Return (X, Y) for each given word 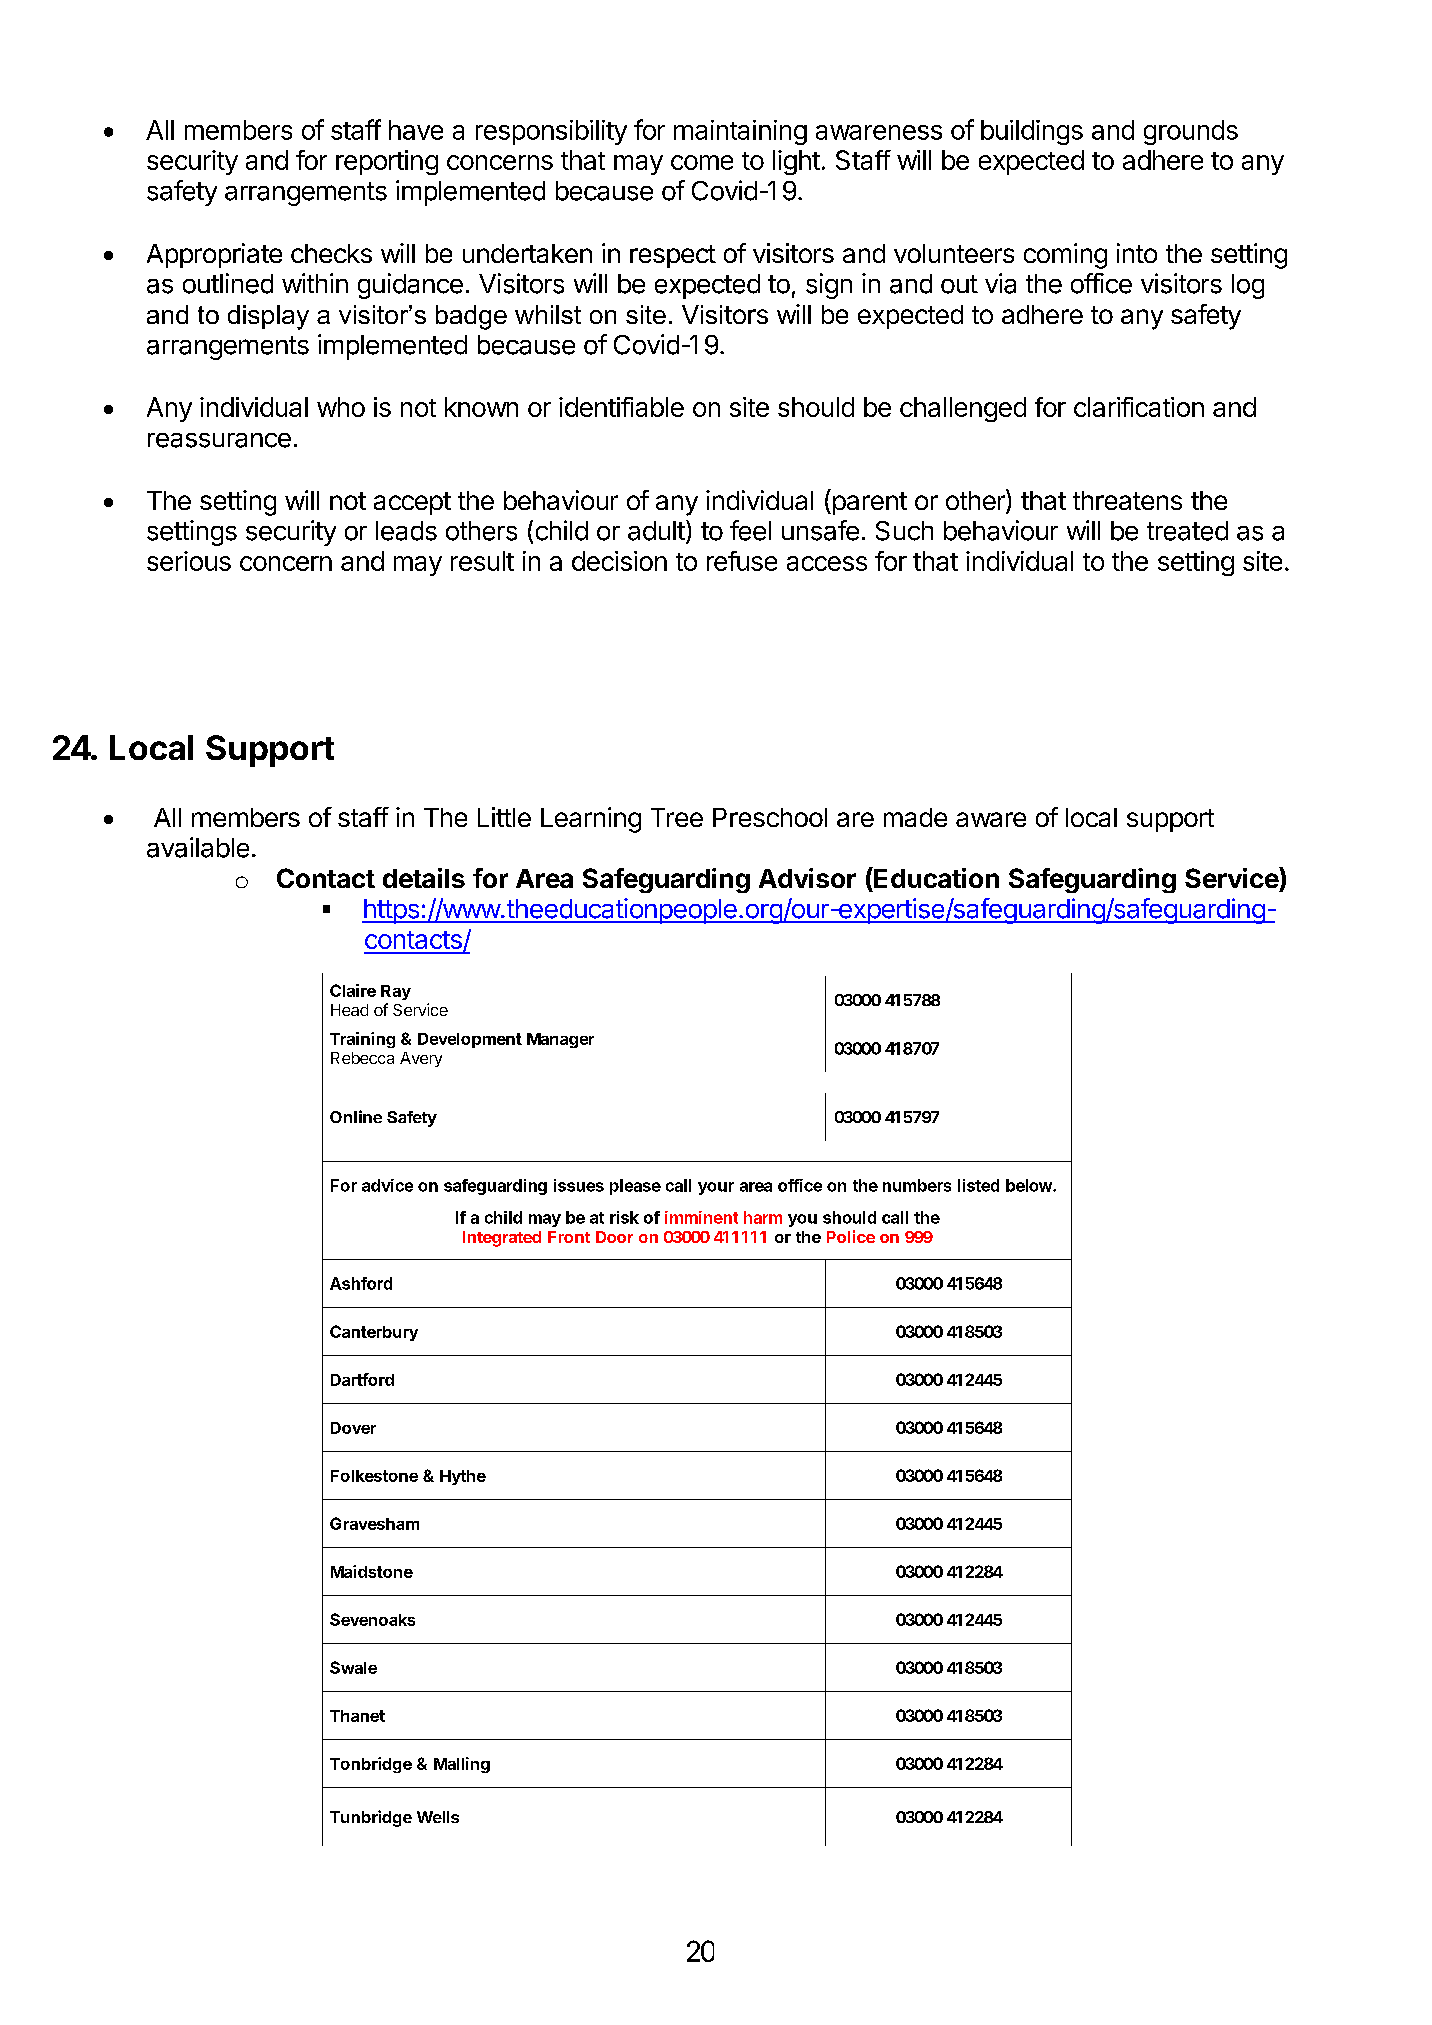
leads (406, 531)
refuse (742, 561)
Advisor (807, 878)
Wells (438, 1817)
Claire (353, 990)
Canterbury (374, 1333)
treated (1187, 531)
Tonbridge (371, 1765)
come (702, 162)
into (1137, 253)
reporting (387, 162)
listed (978, 1185)
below (1030, 1185)
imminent (701, 1217)
